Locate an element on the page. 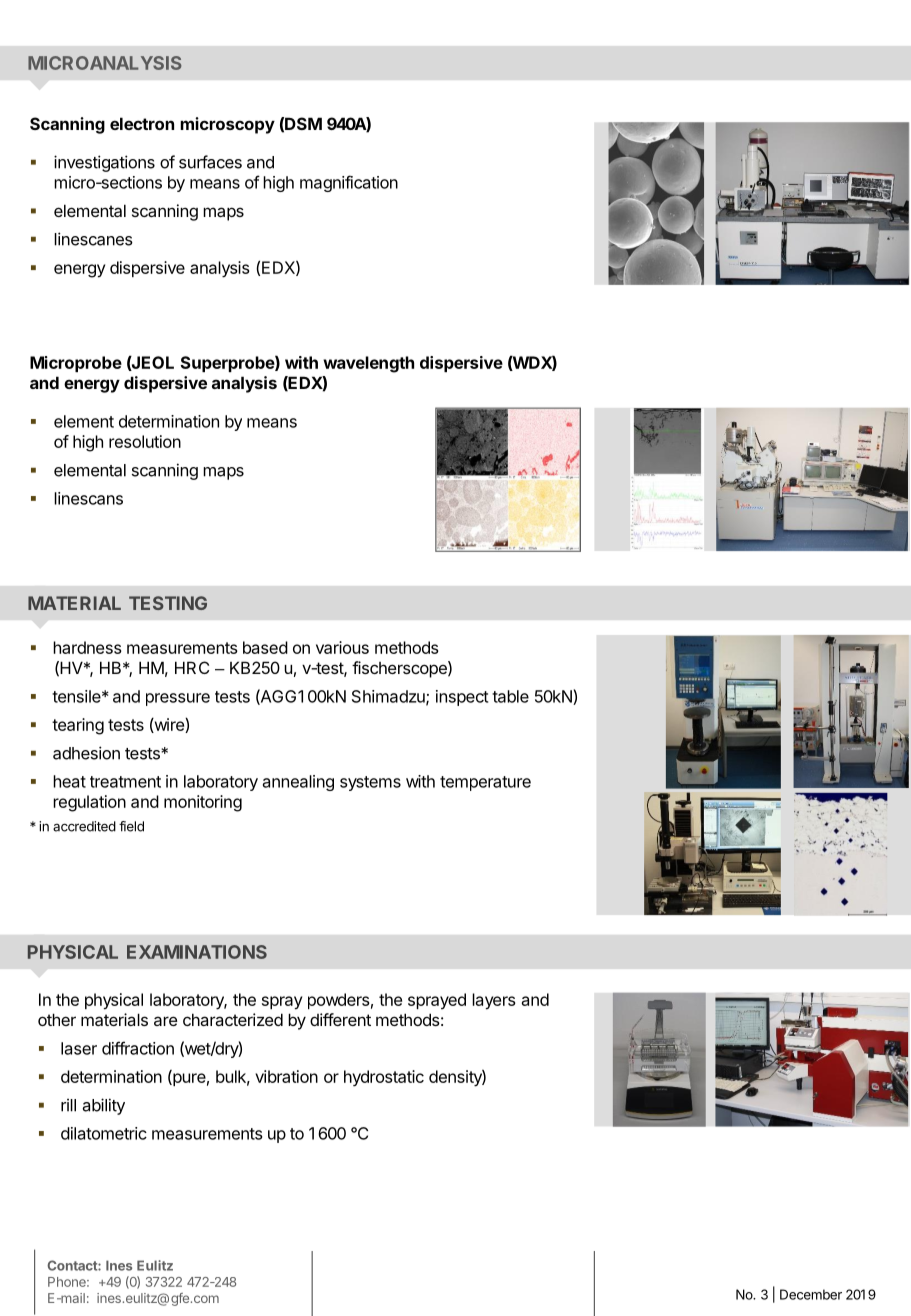 The width and height of the page is (911, 1316). hydrostatic is located at coordinates (384, 1078).
